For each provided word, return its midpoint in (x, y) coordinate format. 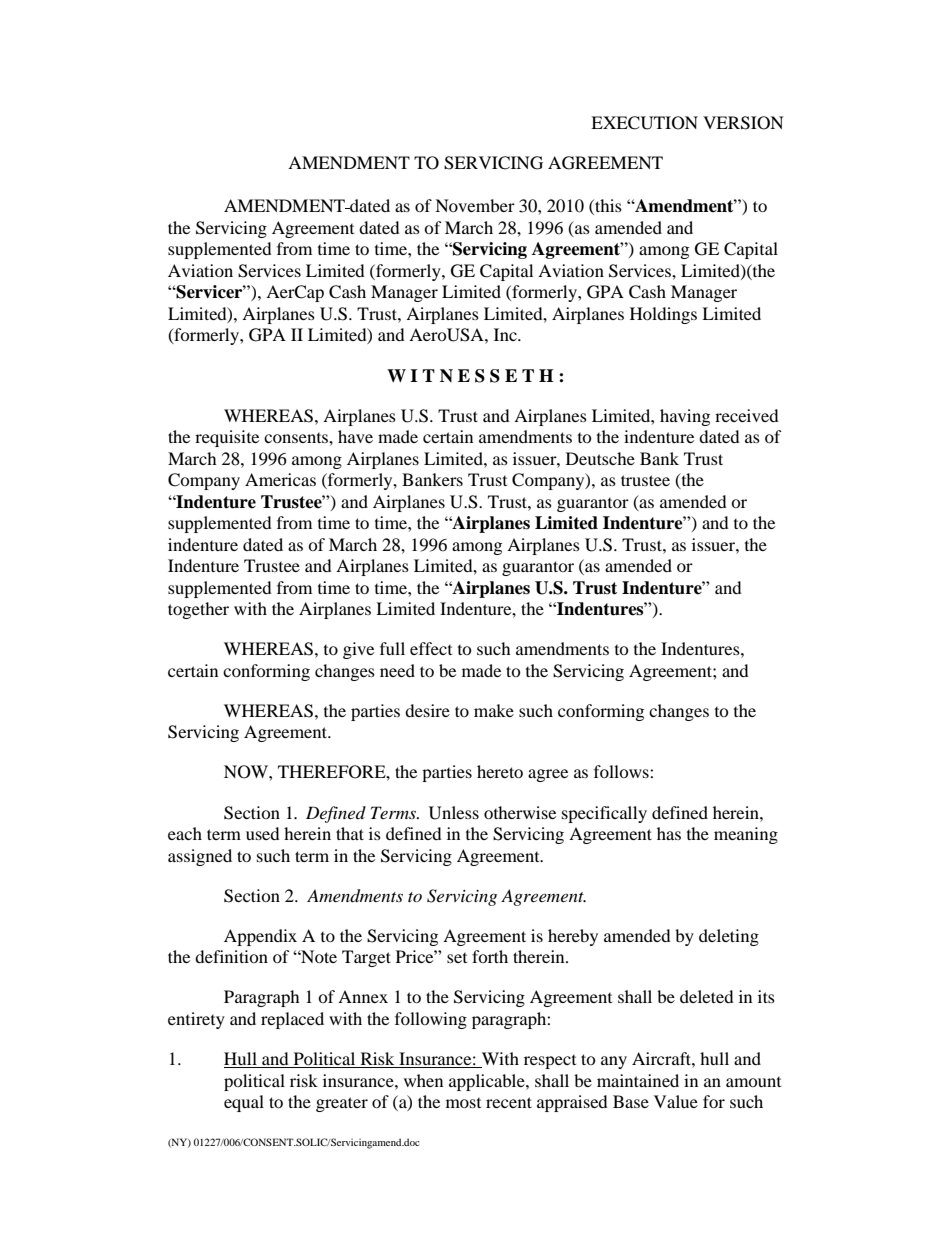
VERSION (743, 123)
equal (244, 1103)
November (475, 205)
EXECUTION (644, 123)
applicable (488, 1082)
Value (676, 1101)
